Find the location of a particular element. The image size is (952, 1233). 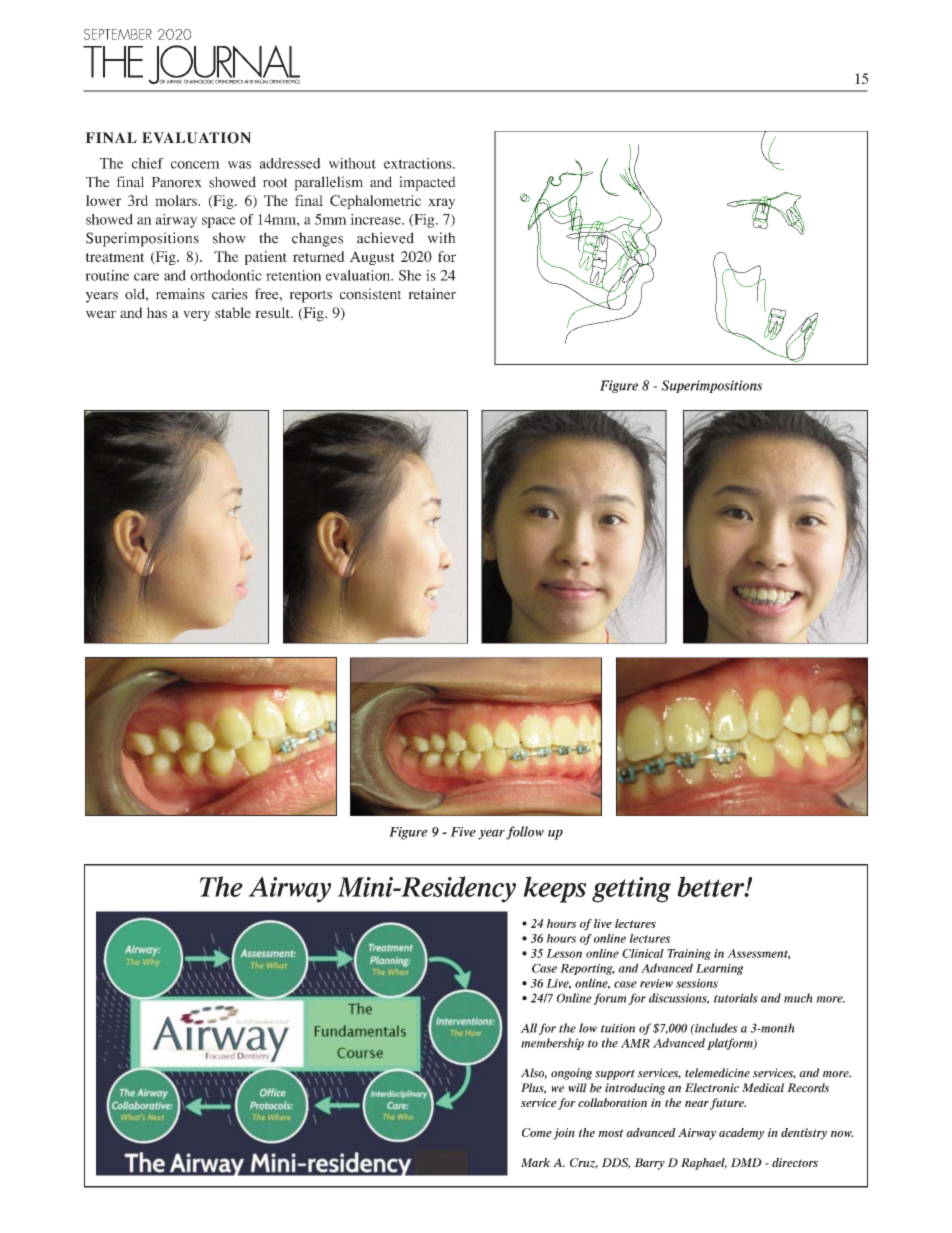

Come is located at coordinates (537, 1132).
